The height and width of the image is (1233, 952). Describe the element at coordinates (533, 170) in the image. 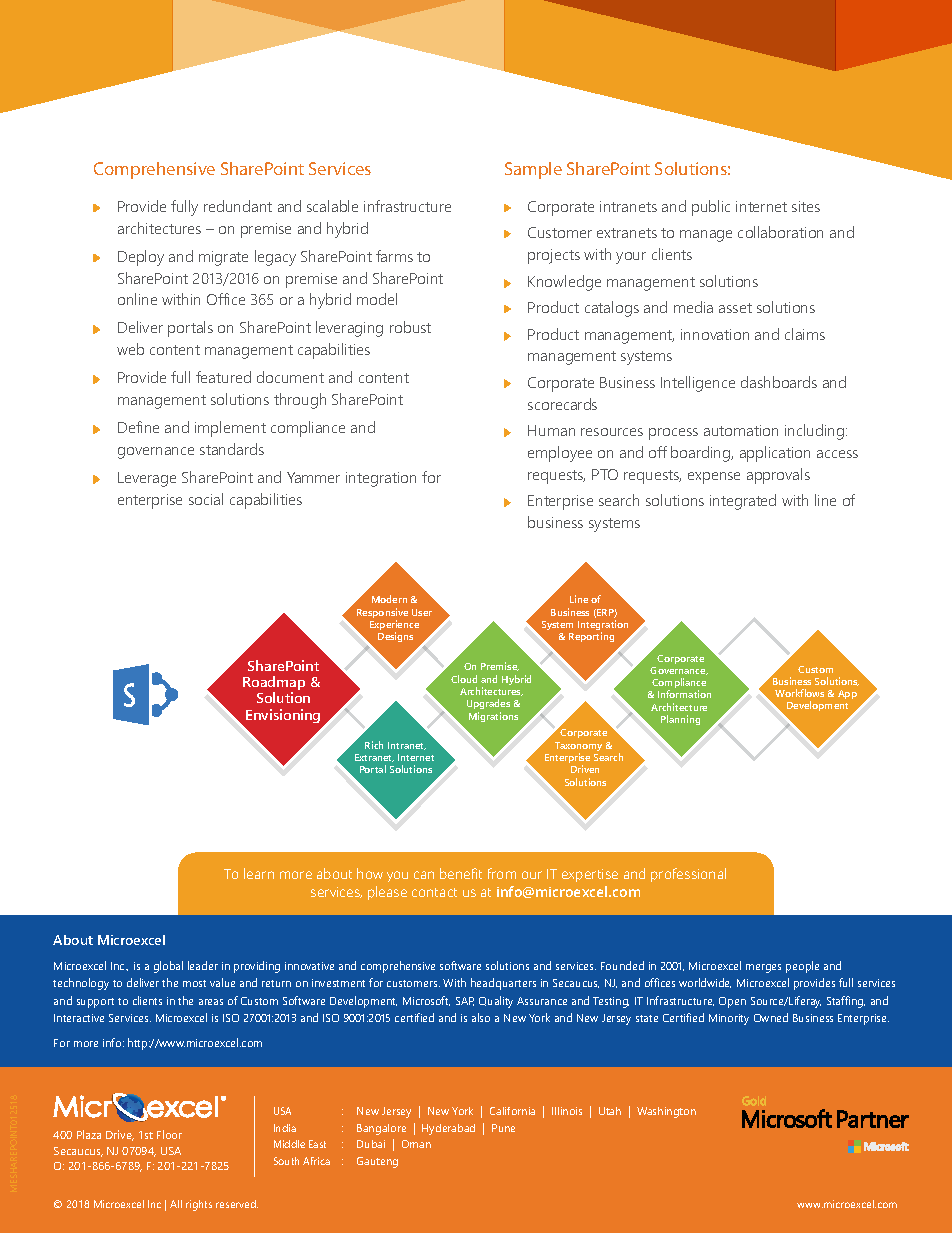

I see `Sample` at that location.
